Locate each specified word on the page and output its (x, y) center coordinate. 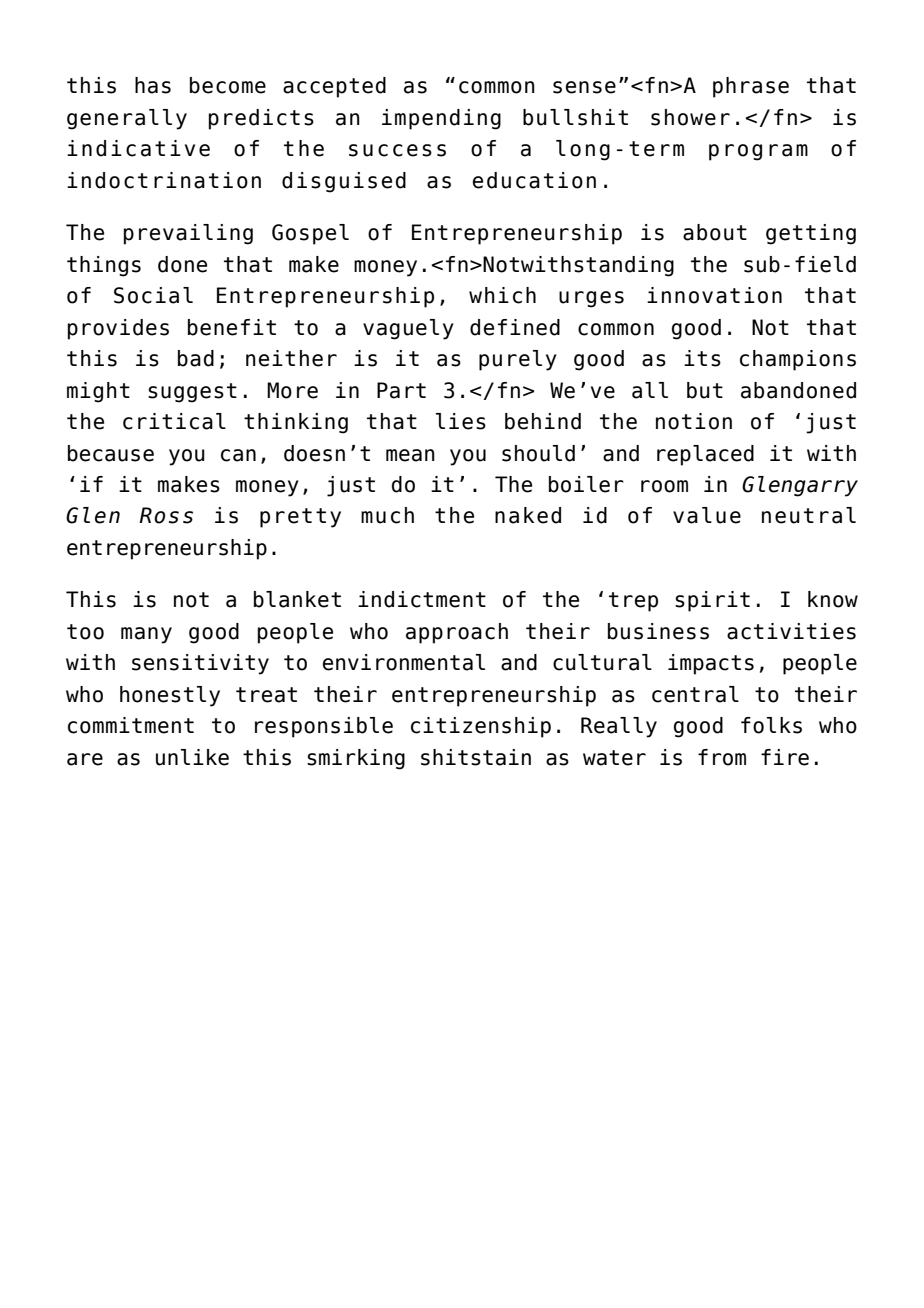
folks (771, 725)
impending (441, 119)
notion (694, 421)
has (153, 85)
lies (461, 421)
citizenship (481, 727)
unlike (192, 757)
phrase (751, 87)
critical (174, 421)
